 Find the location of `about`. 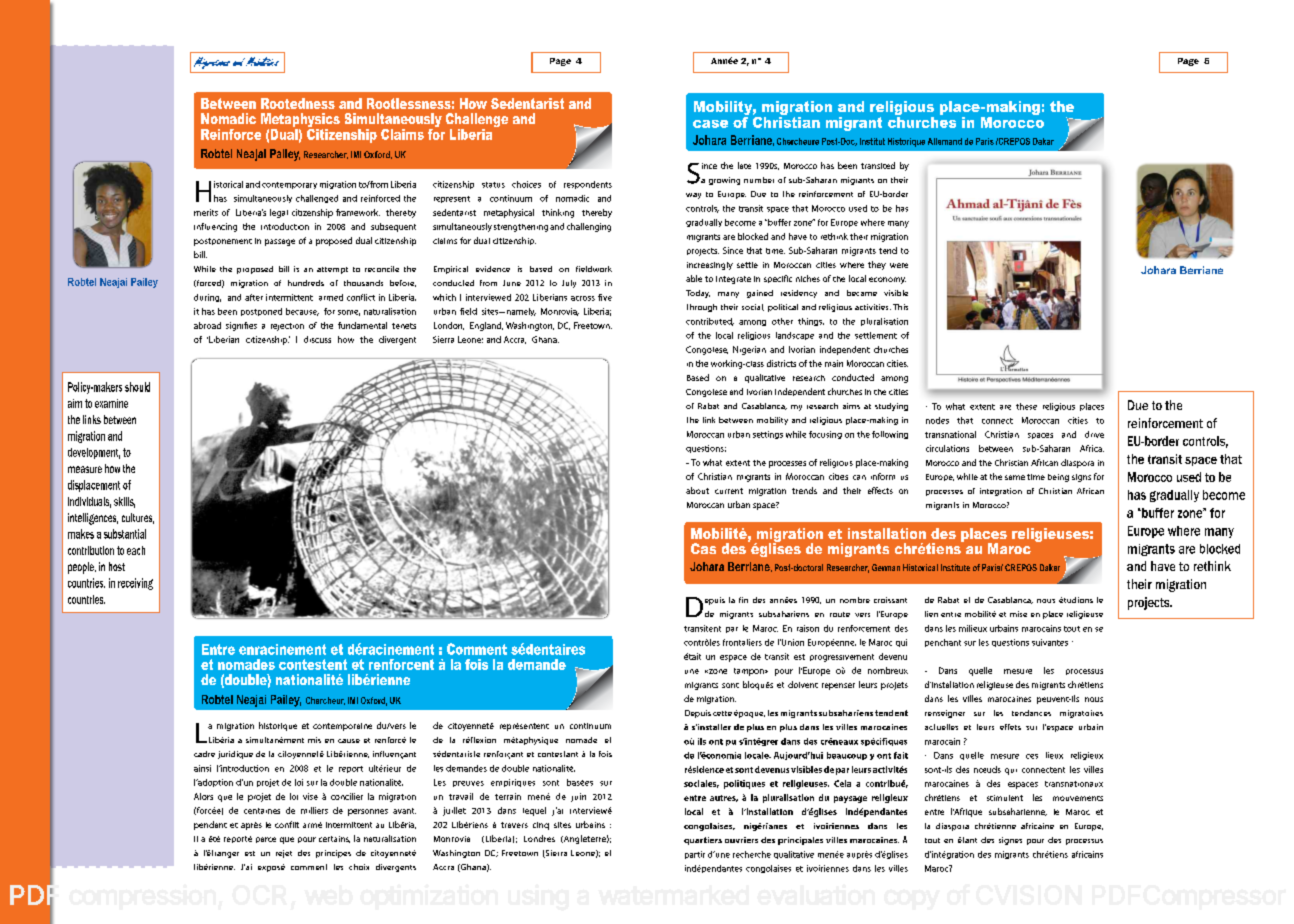

about is located at coordinates (697, 490).
